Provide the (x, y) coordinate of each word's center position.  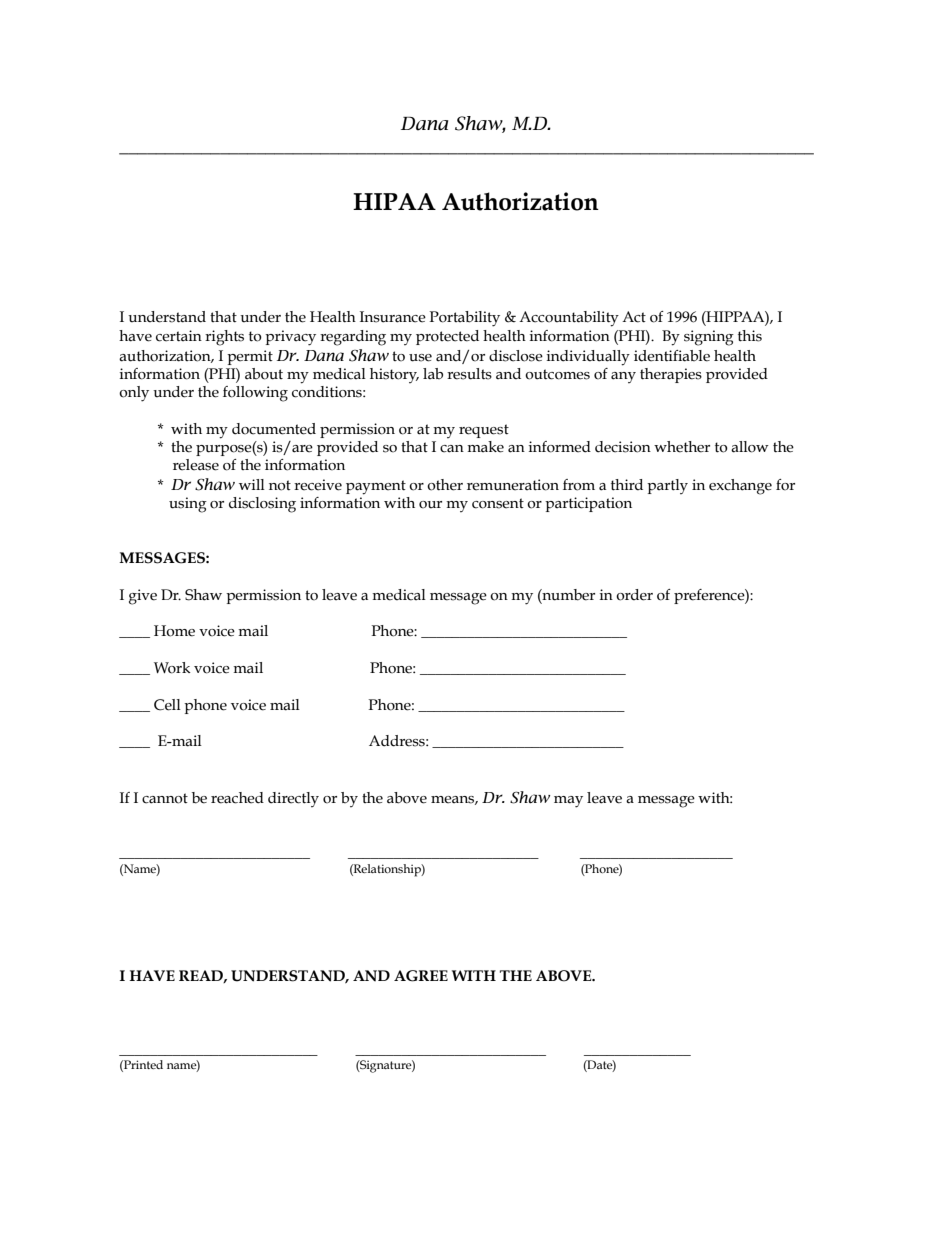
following (255, 394)
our (430, 505)
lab (433, 374)
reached (237, 798)
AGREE (421, 976)
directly (293, 799)
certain (179, 336)
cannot (165, 798)
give (143, 597)
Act (634, 317)
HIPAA (394, 201)
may (568, 802)
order (634, 595)
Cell (167, 705)
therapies (671, 375)
